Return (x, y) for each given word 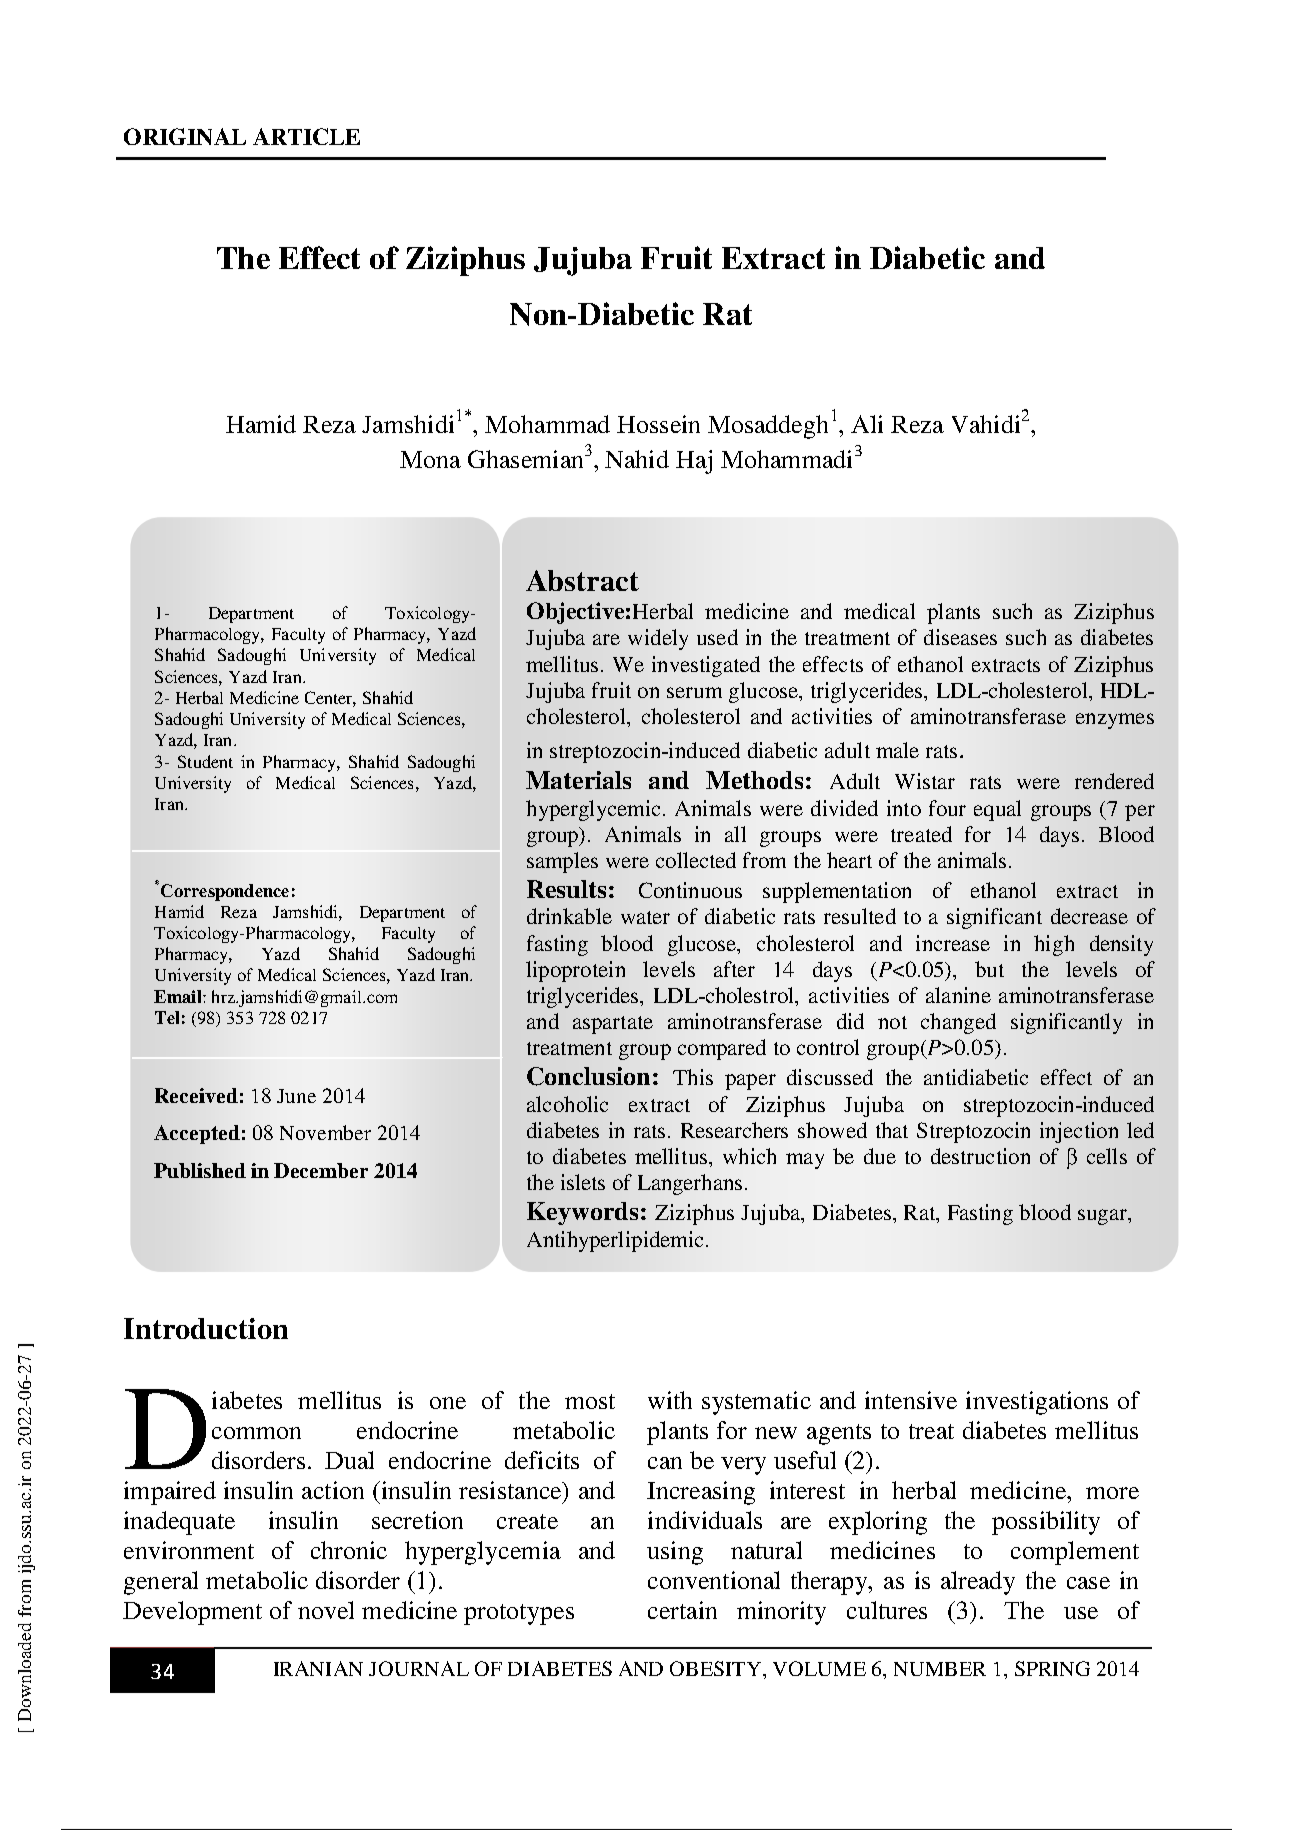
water (645, 917)
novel (326, 1610)
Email (179, 996)
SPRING (1052, 1668)
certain (682, 1610)
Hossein (658, 424)
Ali (867, 424)
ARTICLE (306, 136)
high (1054, 945)
